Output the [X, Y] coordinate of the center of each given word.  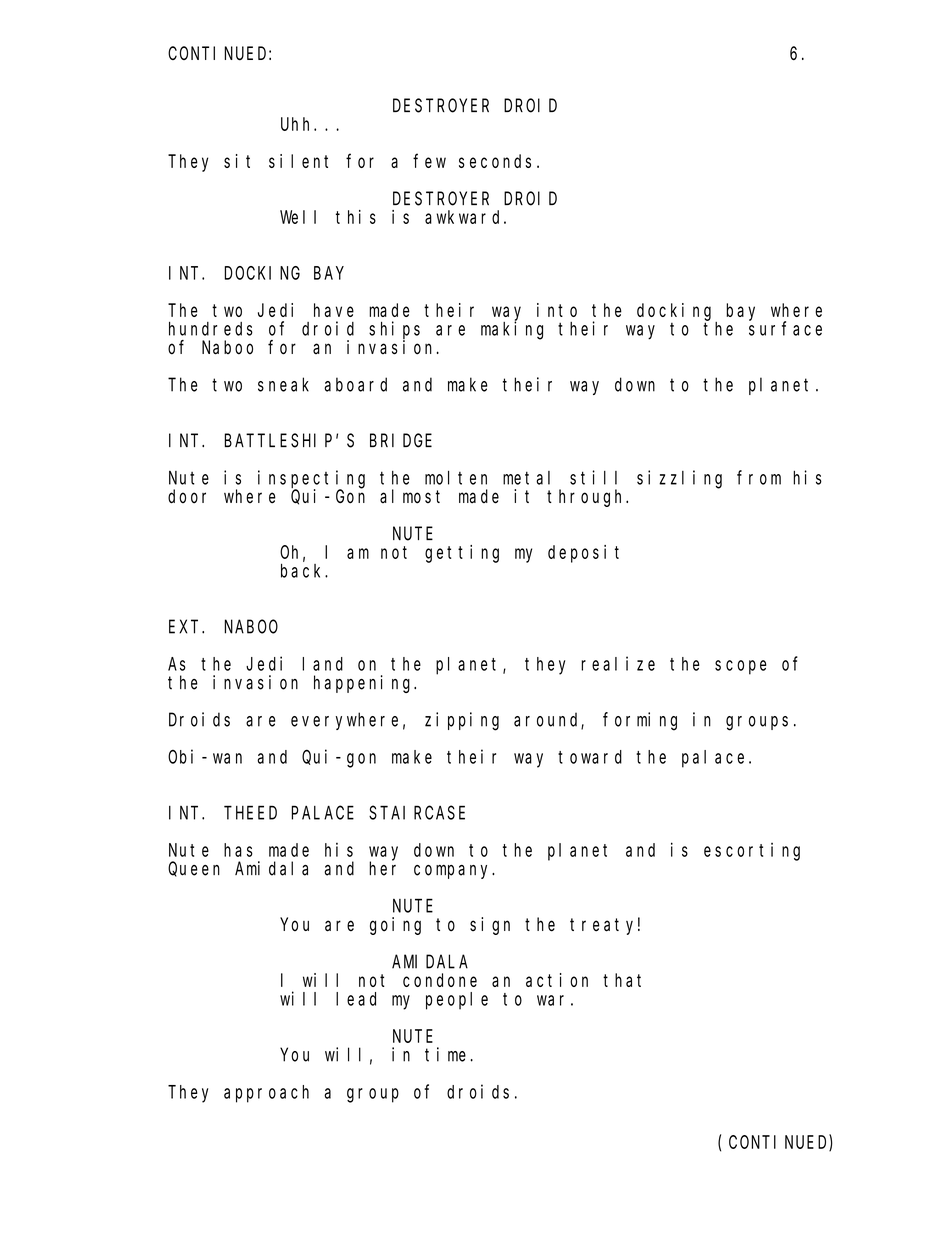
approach [266, 1094]
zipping [462, 721]
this [356, 217]
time [445, 1054]
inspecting [311, 480]
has [238, 850]
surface [785, 328]
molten [456, 478]
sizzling [679, 479]
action [557, 980]
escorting [752, 852]
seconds [495, 161]
